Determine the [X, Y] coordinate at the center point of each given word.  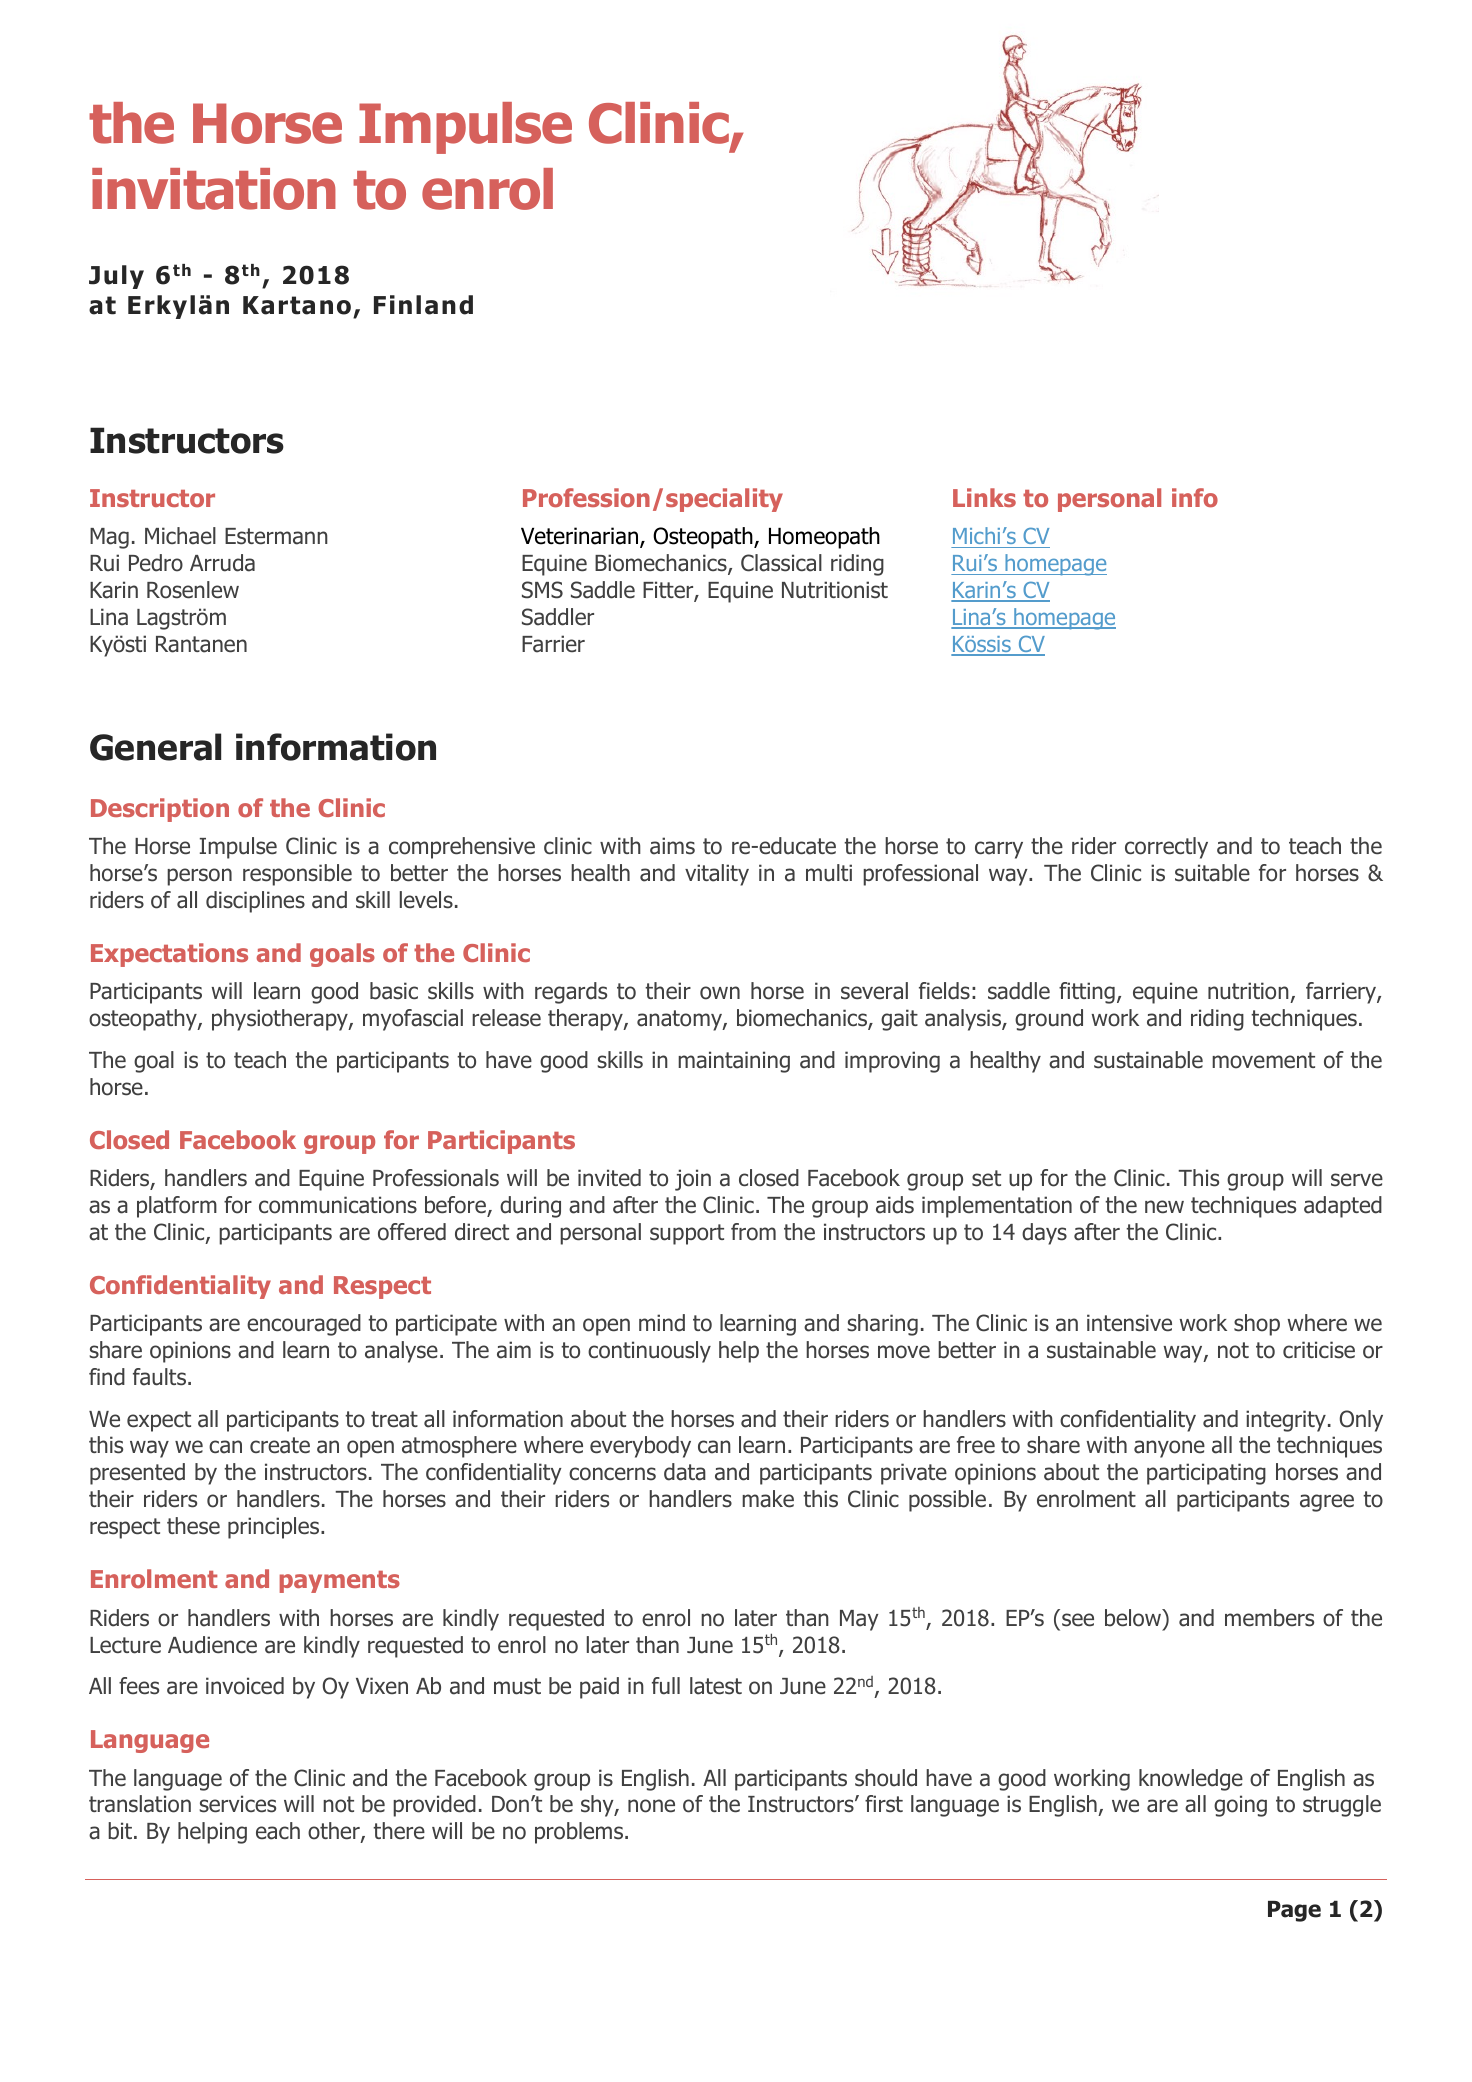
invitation [214, 189]
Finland [423, 305]
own [720, 993]
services [237, 1804]
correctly [1166, 848]
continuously [649, 1352]
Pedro [156, 563]
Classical [781, 563]
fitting [1087, 993]
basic [394, 991]
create [280, 1445]
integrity [1286, 1421]
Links [984, 497]
